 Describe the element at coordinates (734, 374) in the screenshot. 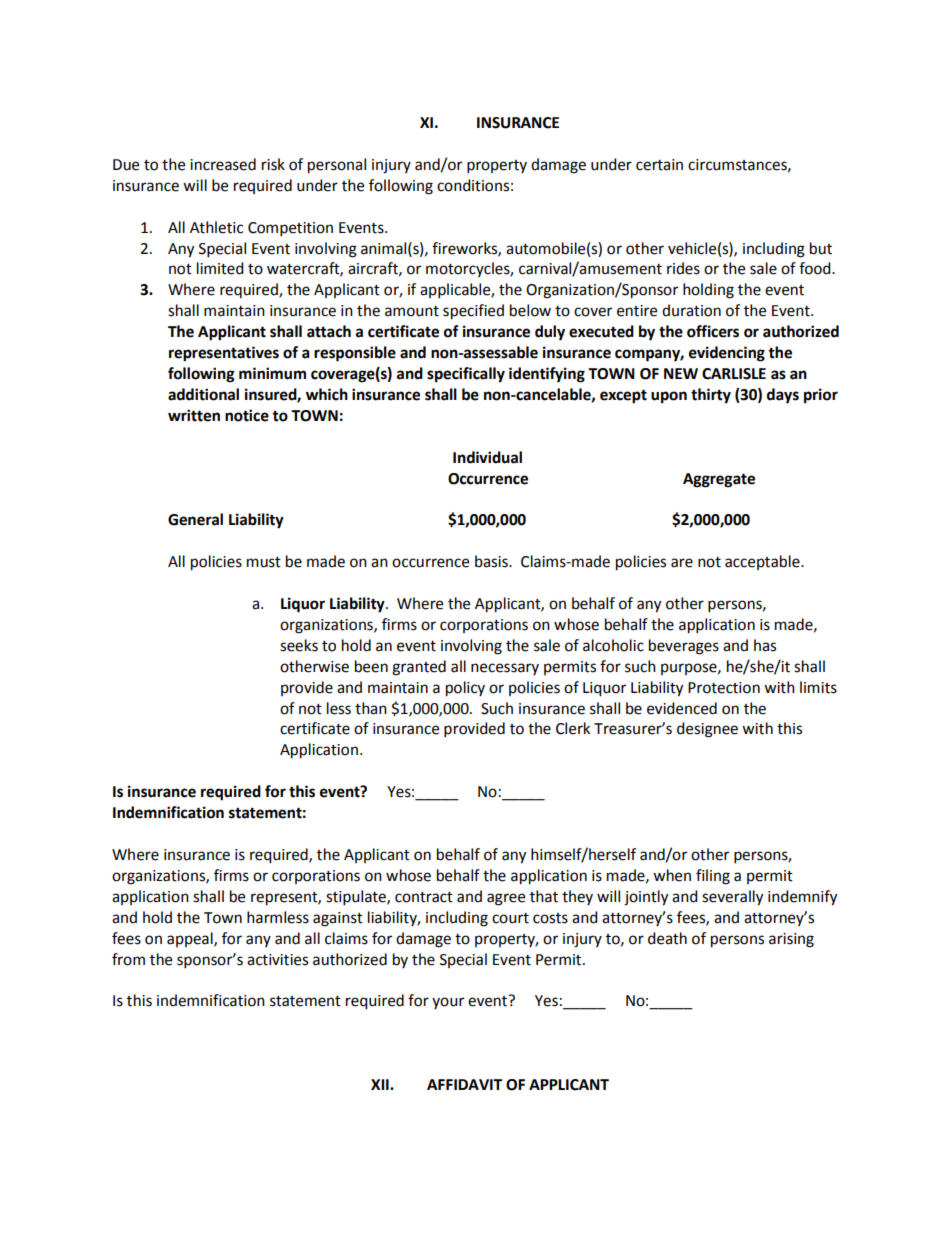

I see `CARLISLE` at that location.
